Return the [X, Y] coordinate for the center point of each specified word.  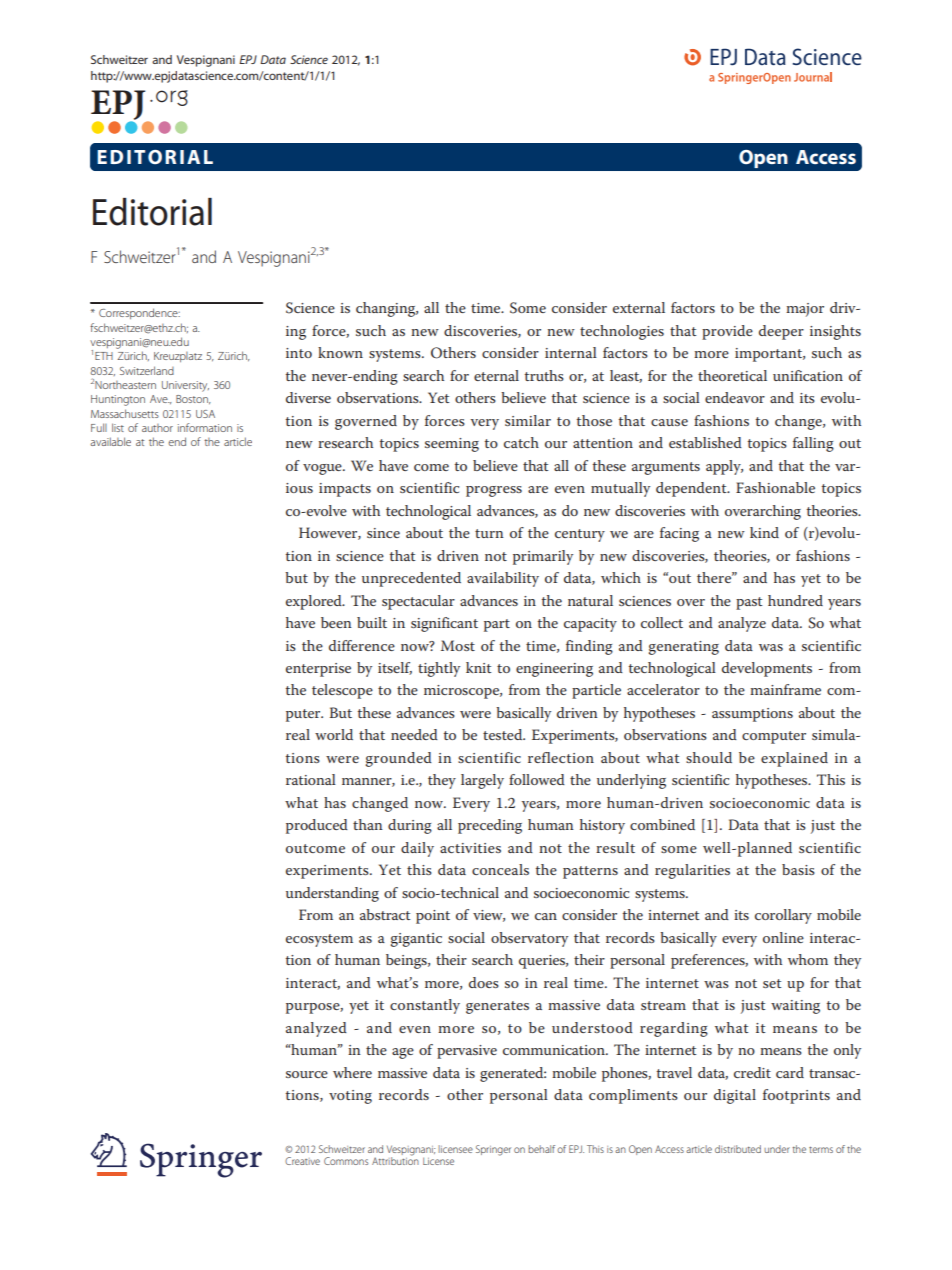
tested [504, 734]
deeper [781, 332]
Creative [302, 1161]
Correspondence [139, 313]
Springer [493, 1150]
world [334, 734]
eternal [496, 375]
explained [794, 759]
